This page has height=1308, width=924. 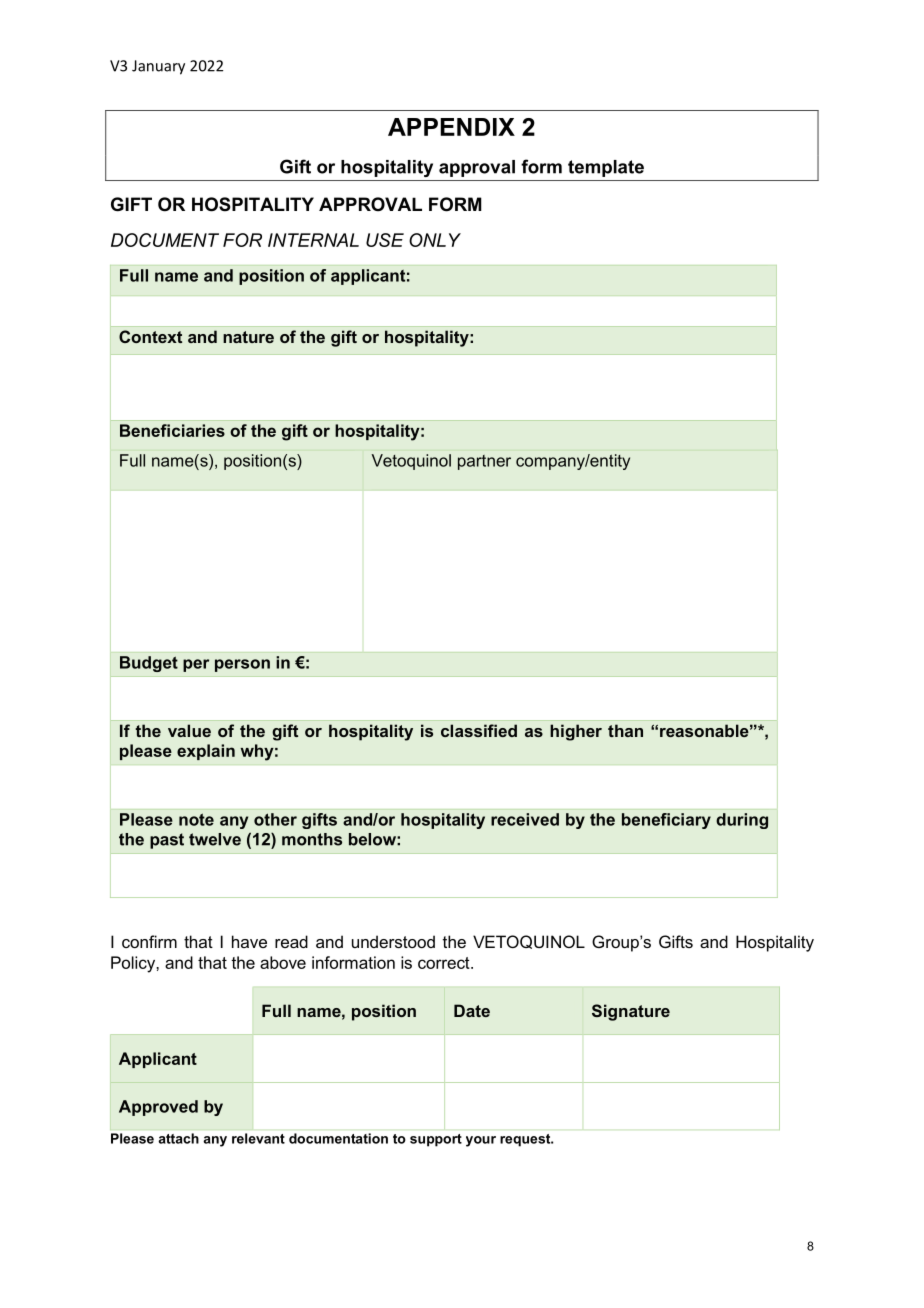 What do you see at coordinates (150, 336) in the page?
I see `Context` at bounding box center [150, 336].
